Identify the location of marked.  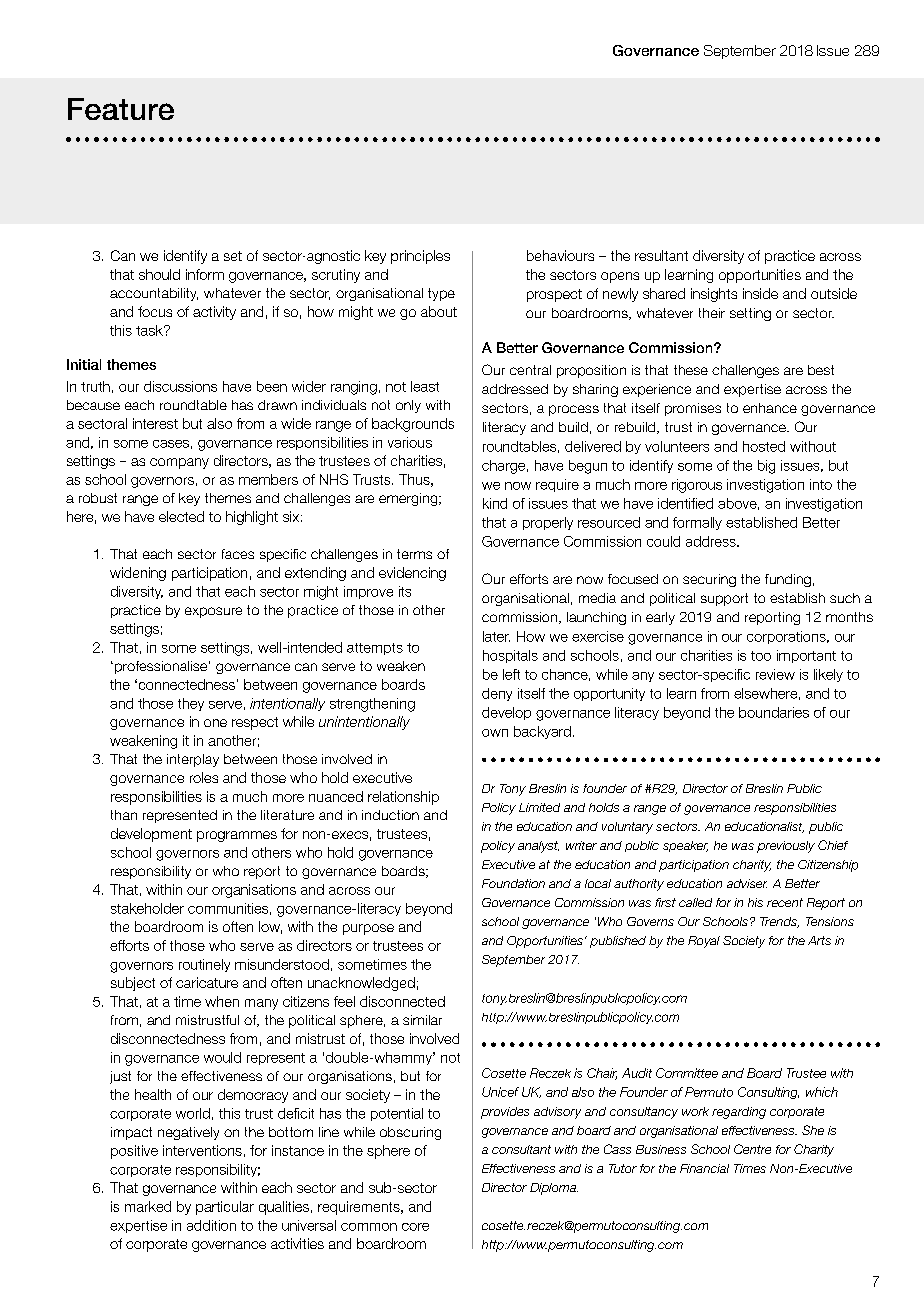
(148, 1206).
